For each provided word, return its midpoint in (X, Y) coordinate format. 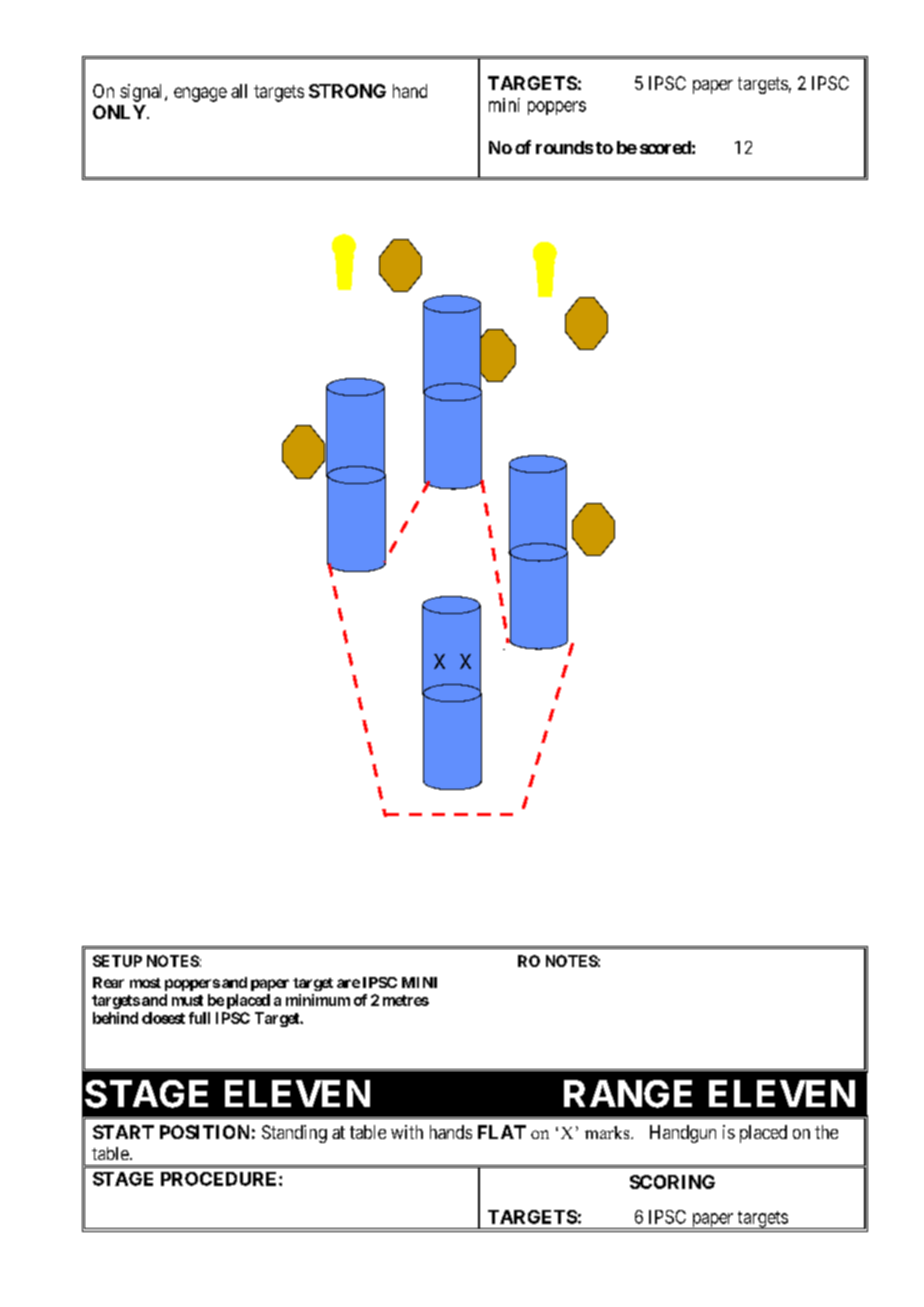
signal (143, 93)
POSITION (204, 1132)
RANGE (628, 1094)
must (187, 1000)
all (239, 91)
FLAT (502, 1132)
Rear (108, 982)
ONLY (120, 112)
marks (608, 1132)
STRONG (347, 91)
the (826, 1132)
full (199, 1018)
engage (200, 94)
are (348, 983)
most (145, 983)
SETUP (117, 961)
